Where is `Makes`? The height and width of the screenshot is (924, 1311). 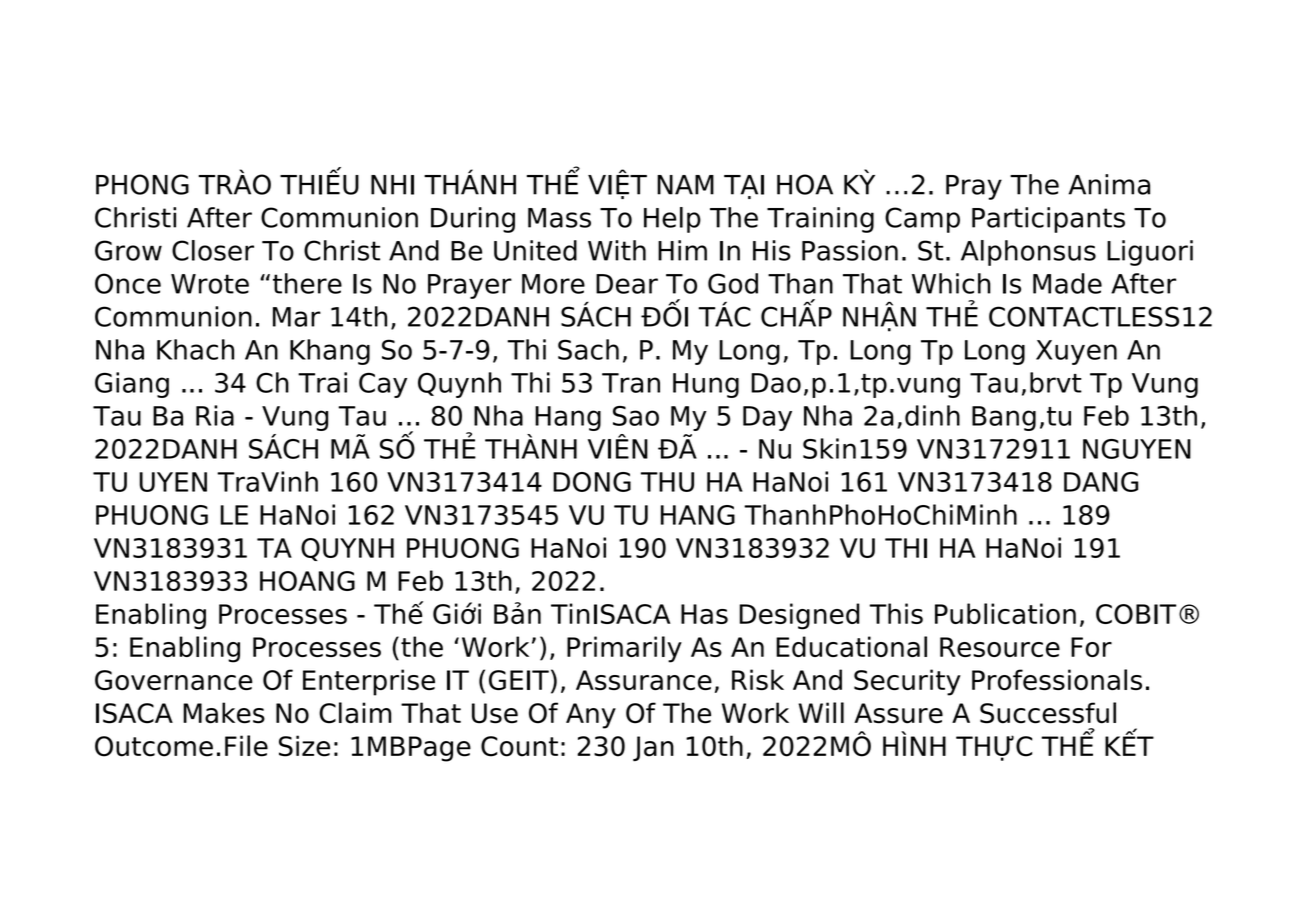
Makes is located at coordinates (224, 713).
